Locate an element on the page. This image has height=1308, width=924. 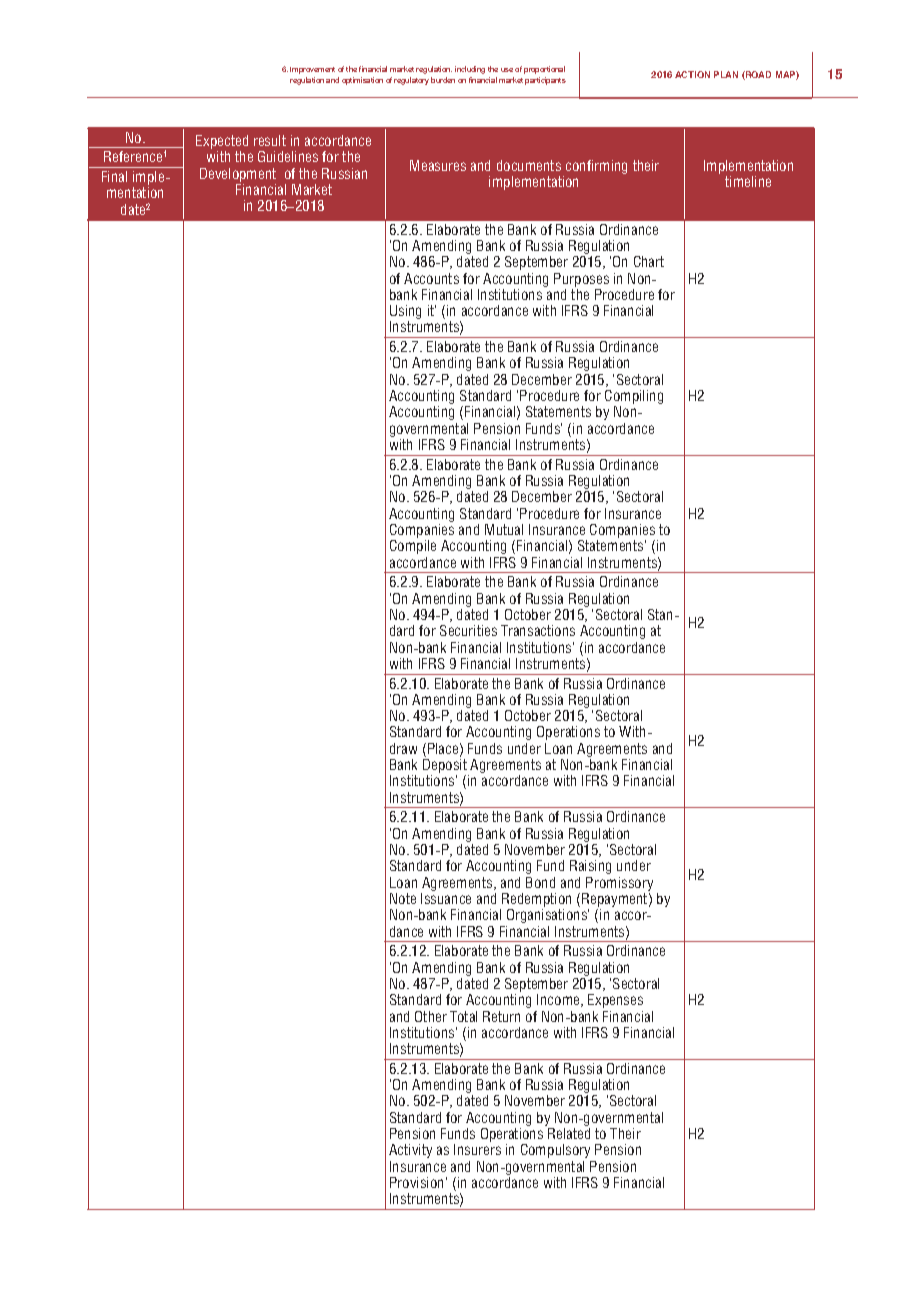
Compiling is located at coordinates (634, 398).
